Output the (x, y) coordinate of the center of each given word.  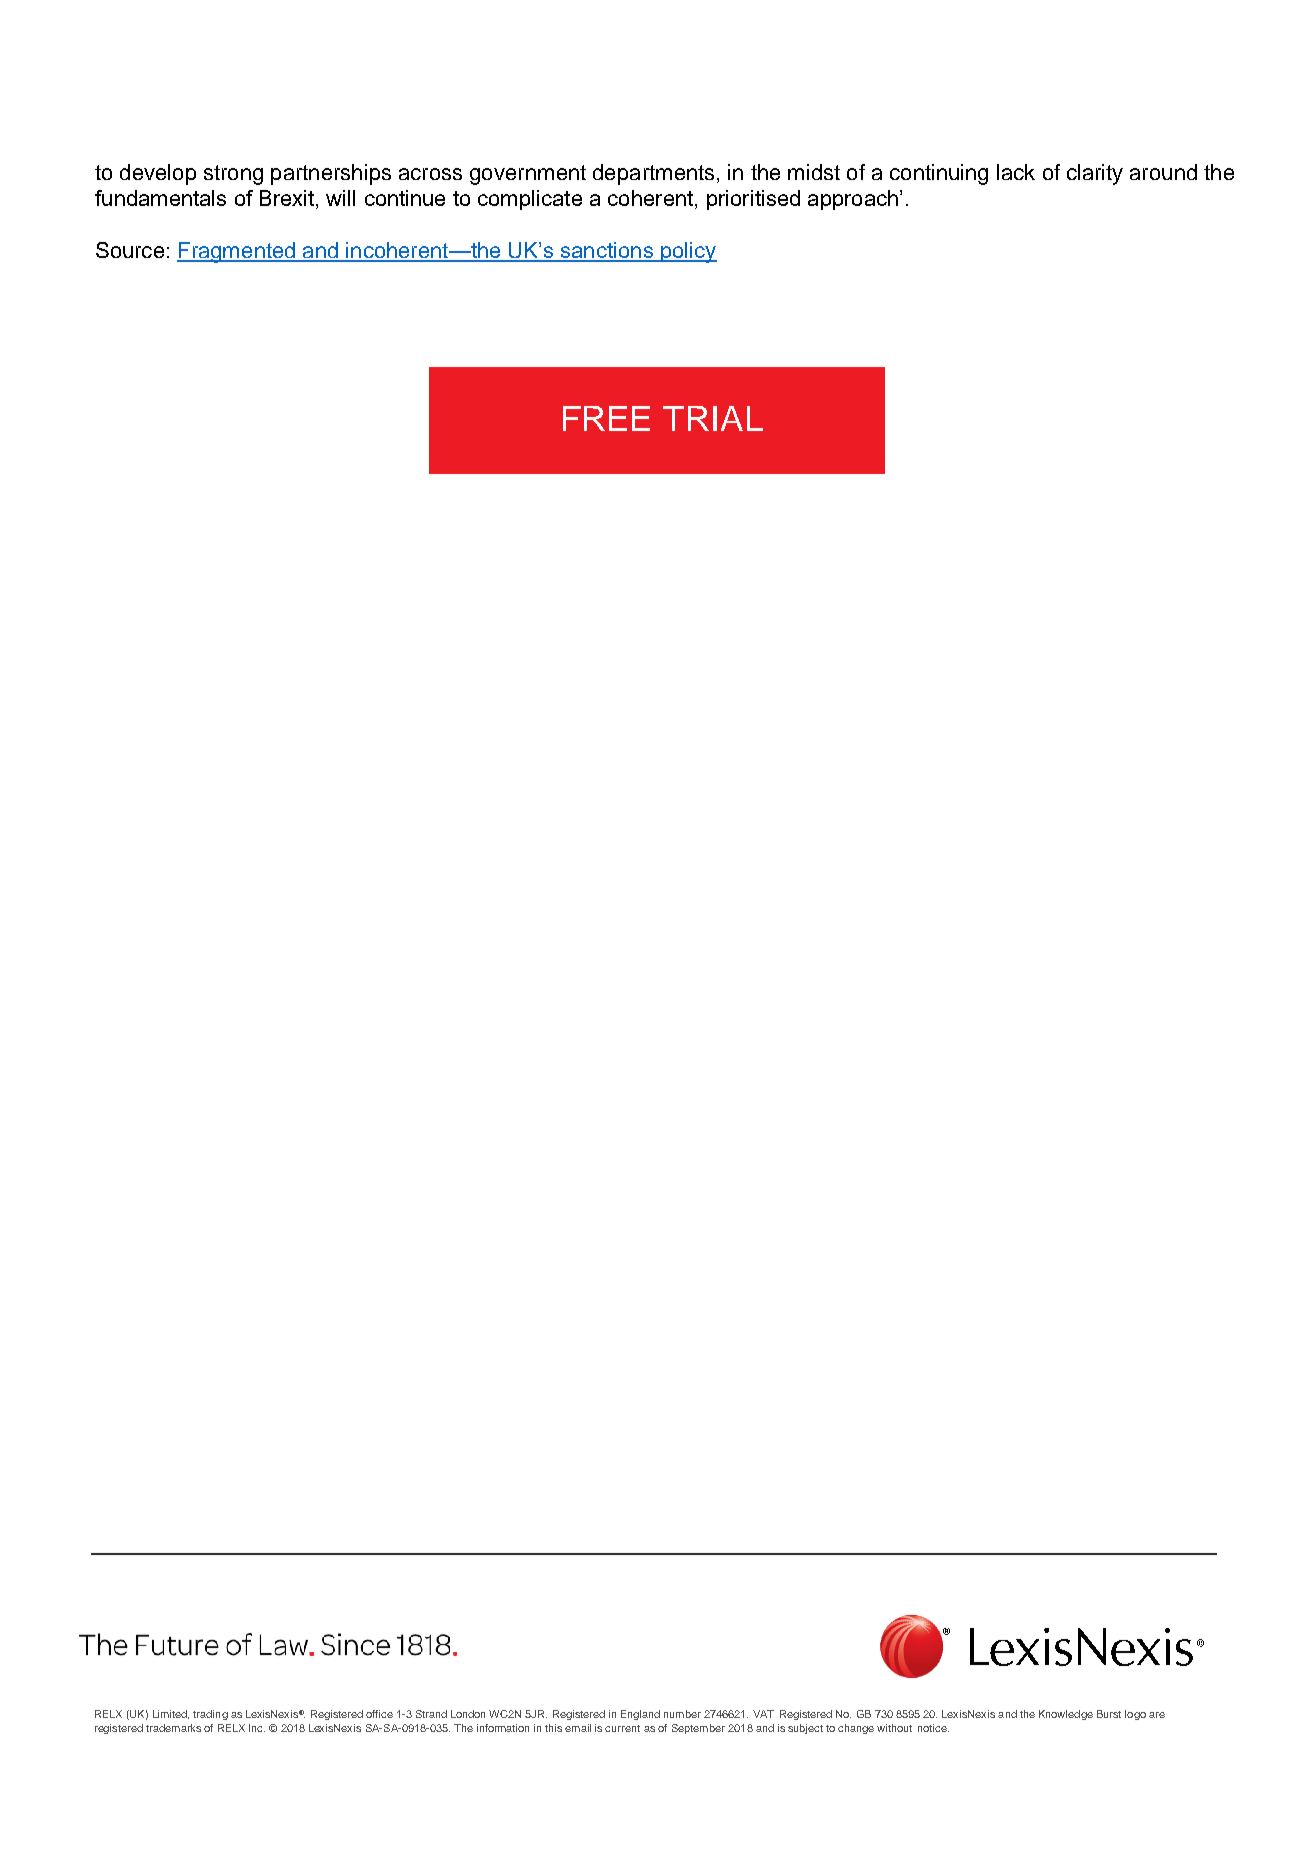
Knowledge (1066, 1715)
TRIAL (713, 418)
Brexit (288, 199)
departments (653, 174)
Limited (171, 1714)
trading (210, 1715)
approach (853, 200)
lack (1016, 172)
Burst (1109, 1714)
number (682, 1714)
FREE (606, 418)
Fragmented (237, 252)
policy (688, 252)
